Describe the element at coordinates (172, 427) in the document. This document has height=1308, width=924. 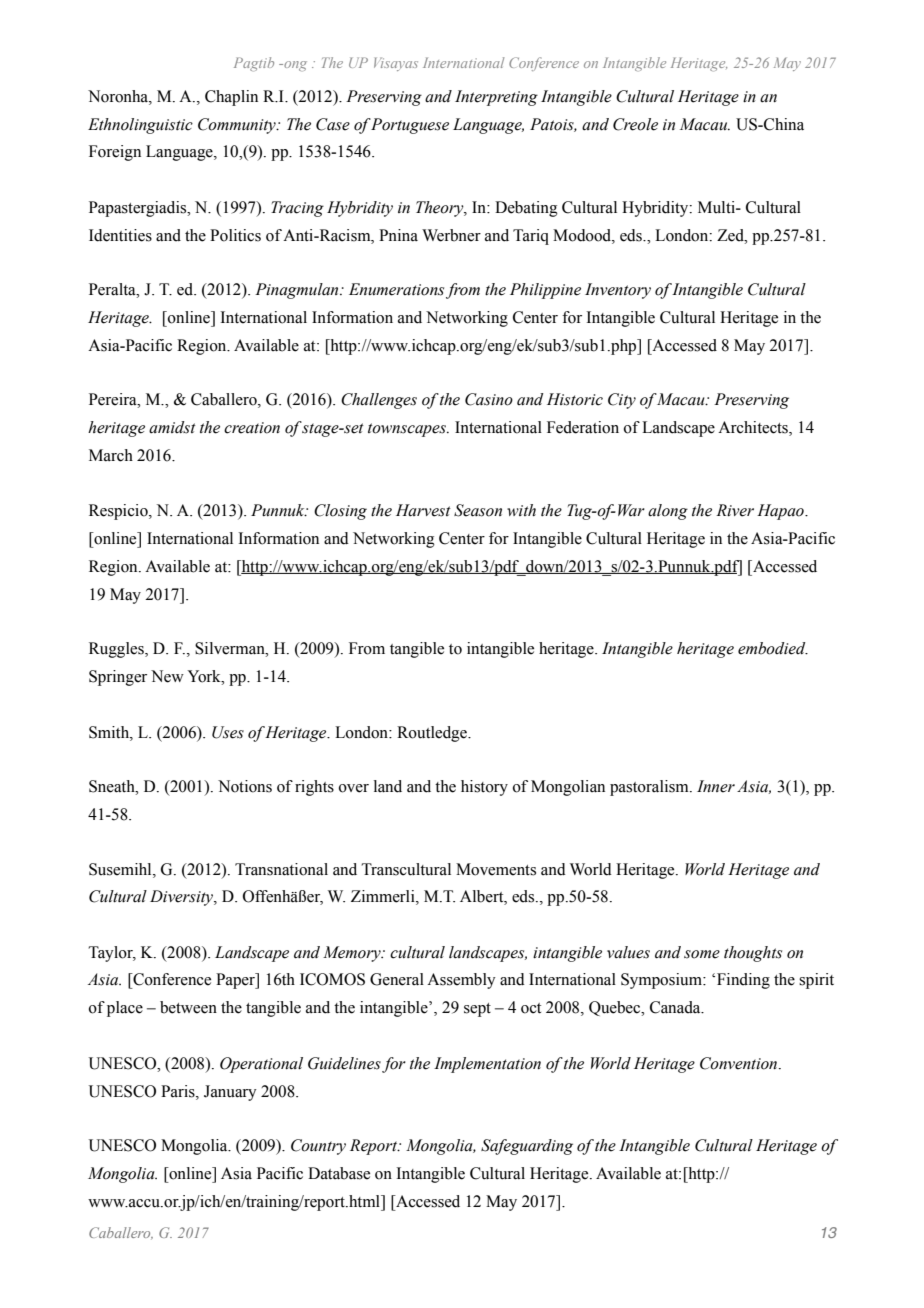
I see `amidst` at that location.
